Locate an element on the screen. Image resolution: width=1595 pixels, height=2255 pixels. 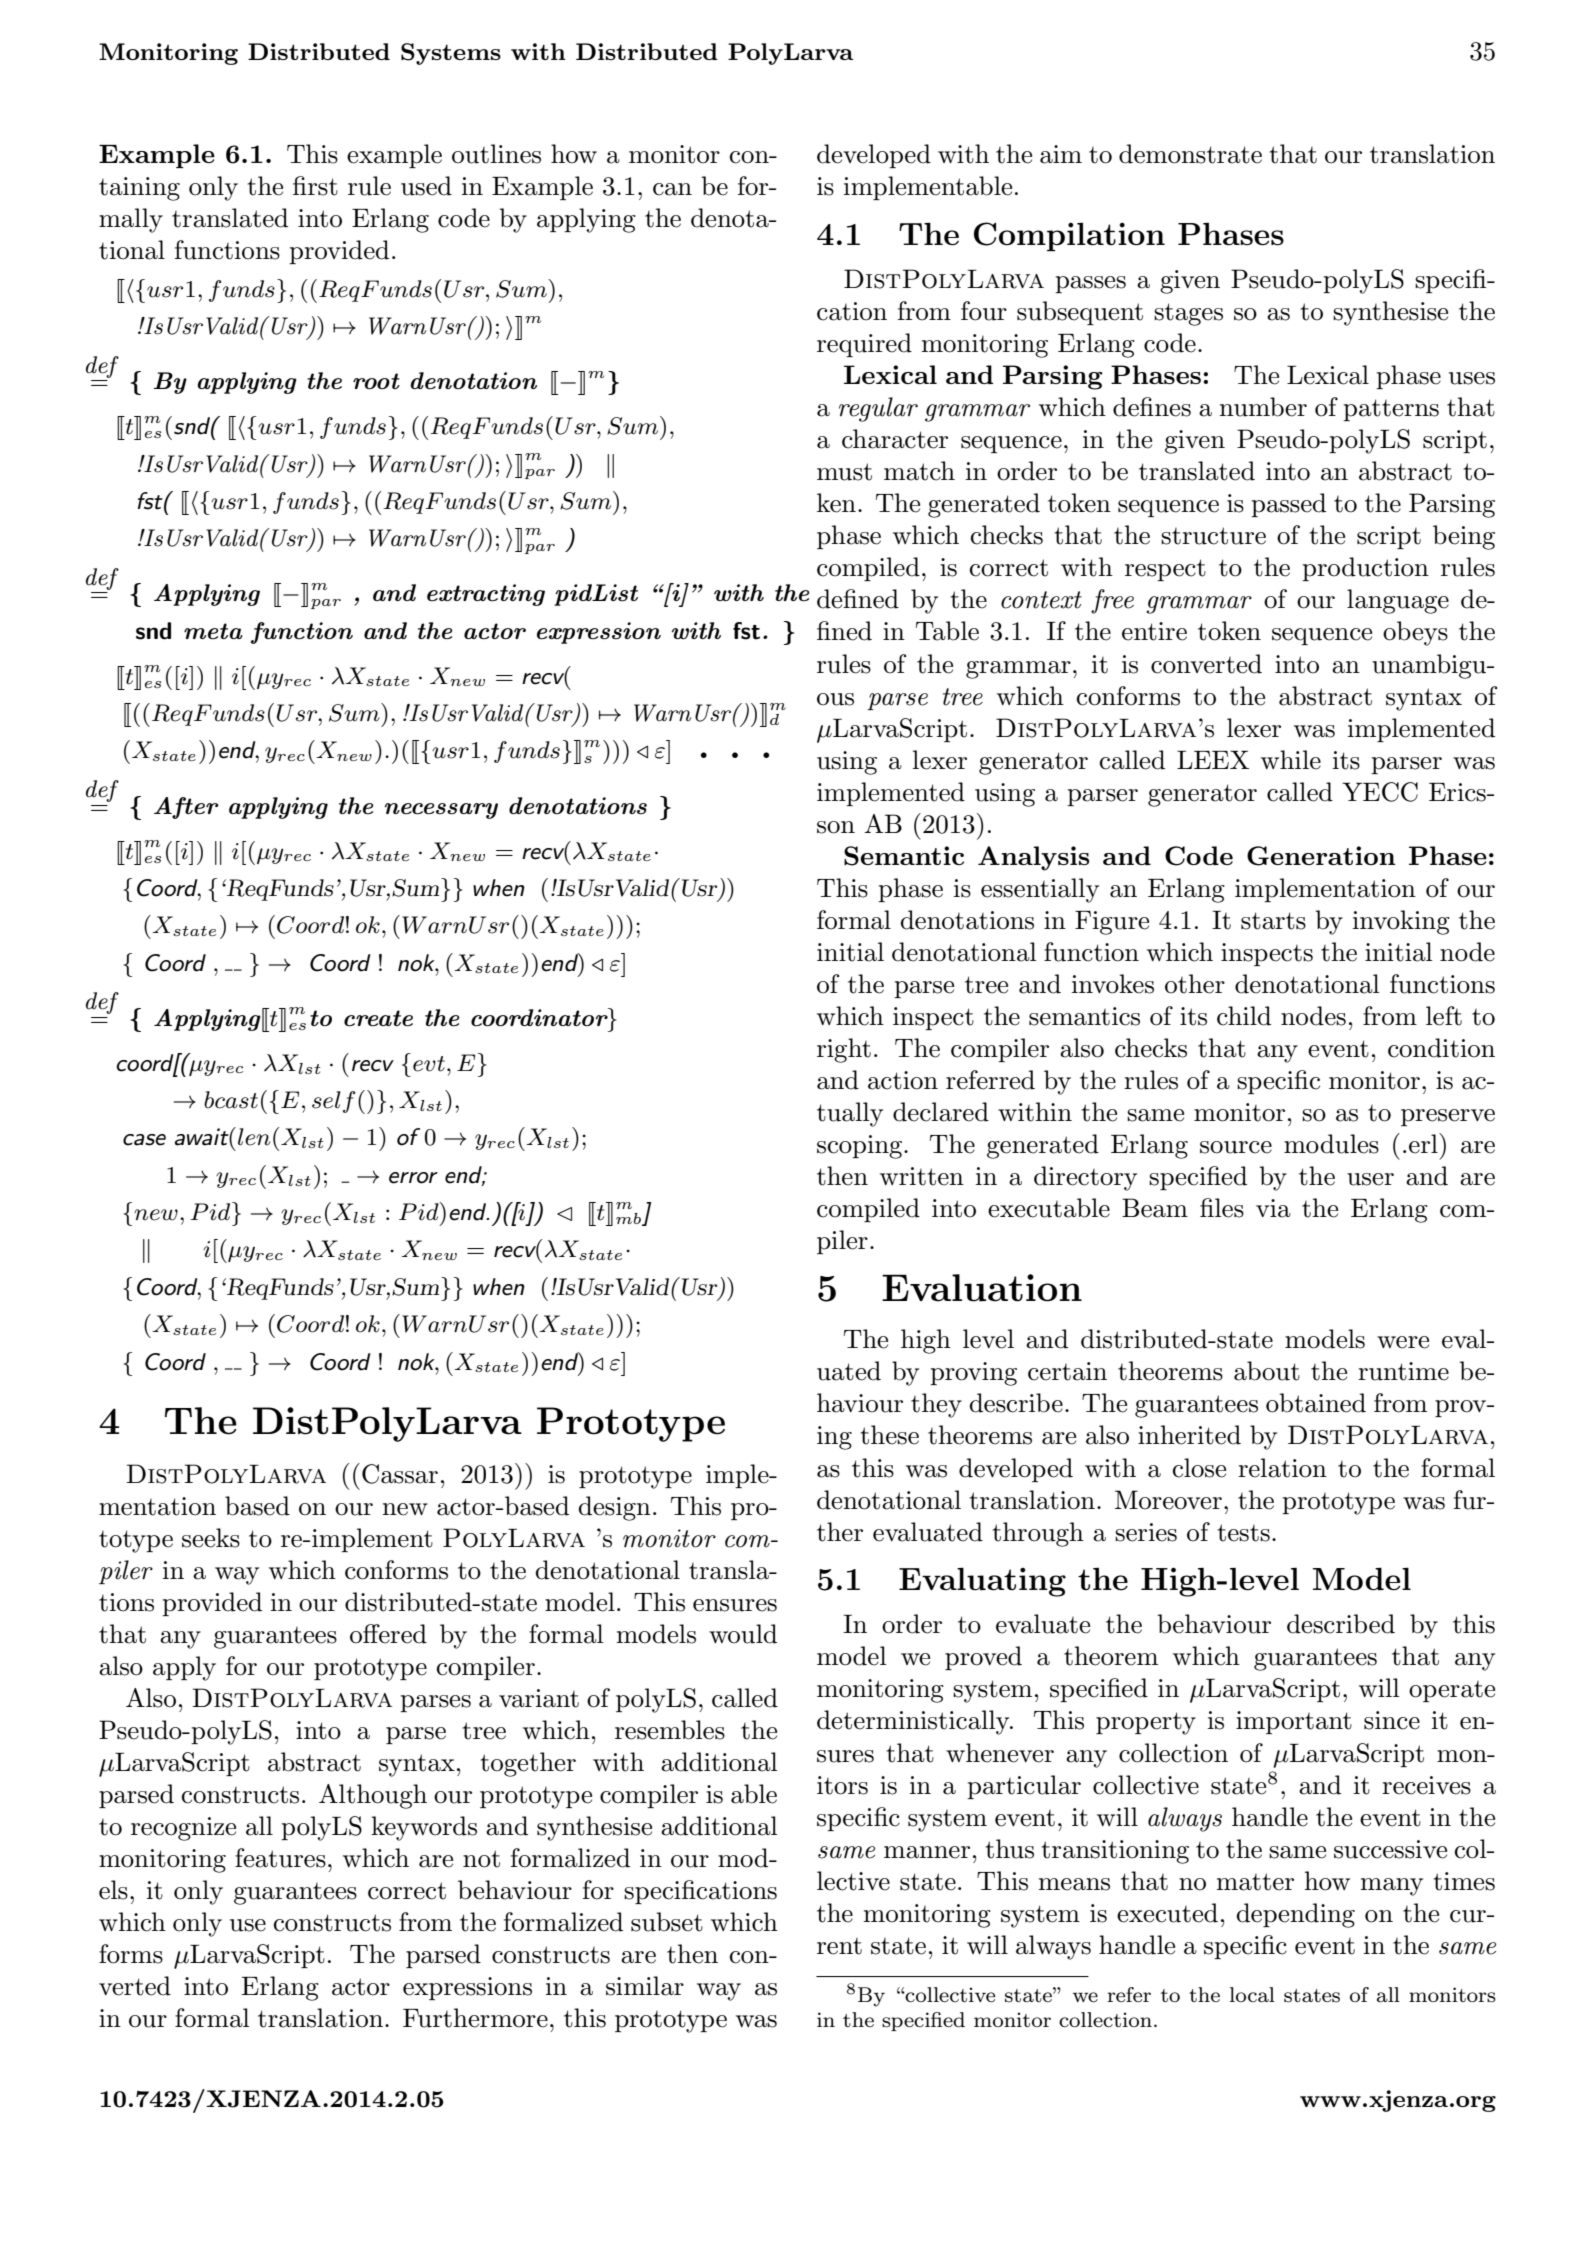
language is located at coordinates (1398, 601).
